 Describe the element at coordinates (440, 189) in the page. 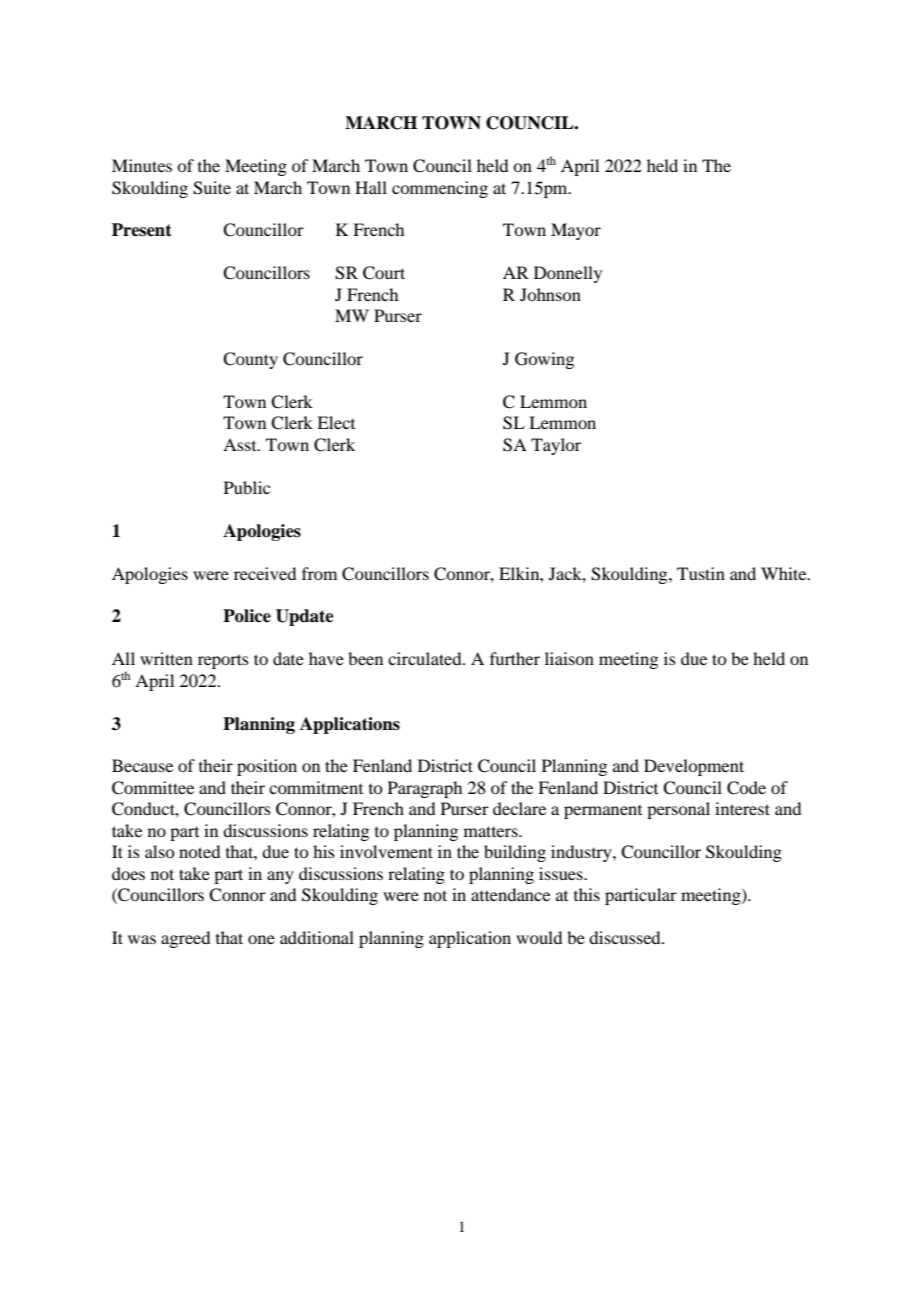

I see `commencing` at that location.
